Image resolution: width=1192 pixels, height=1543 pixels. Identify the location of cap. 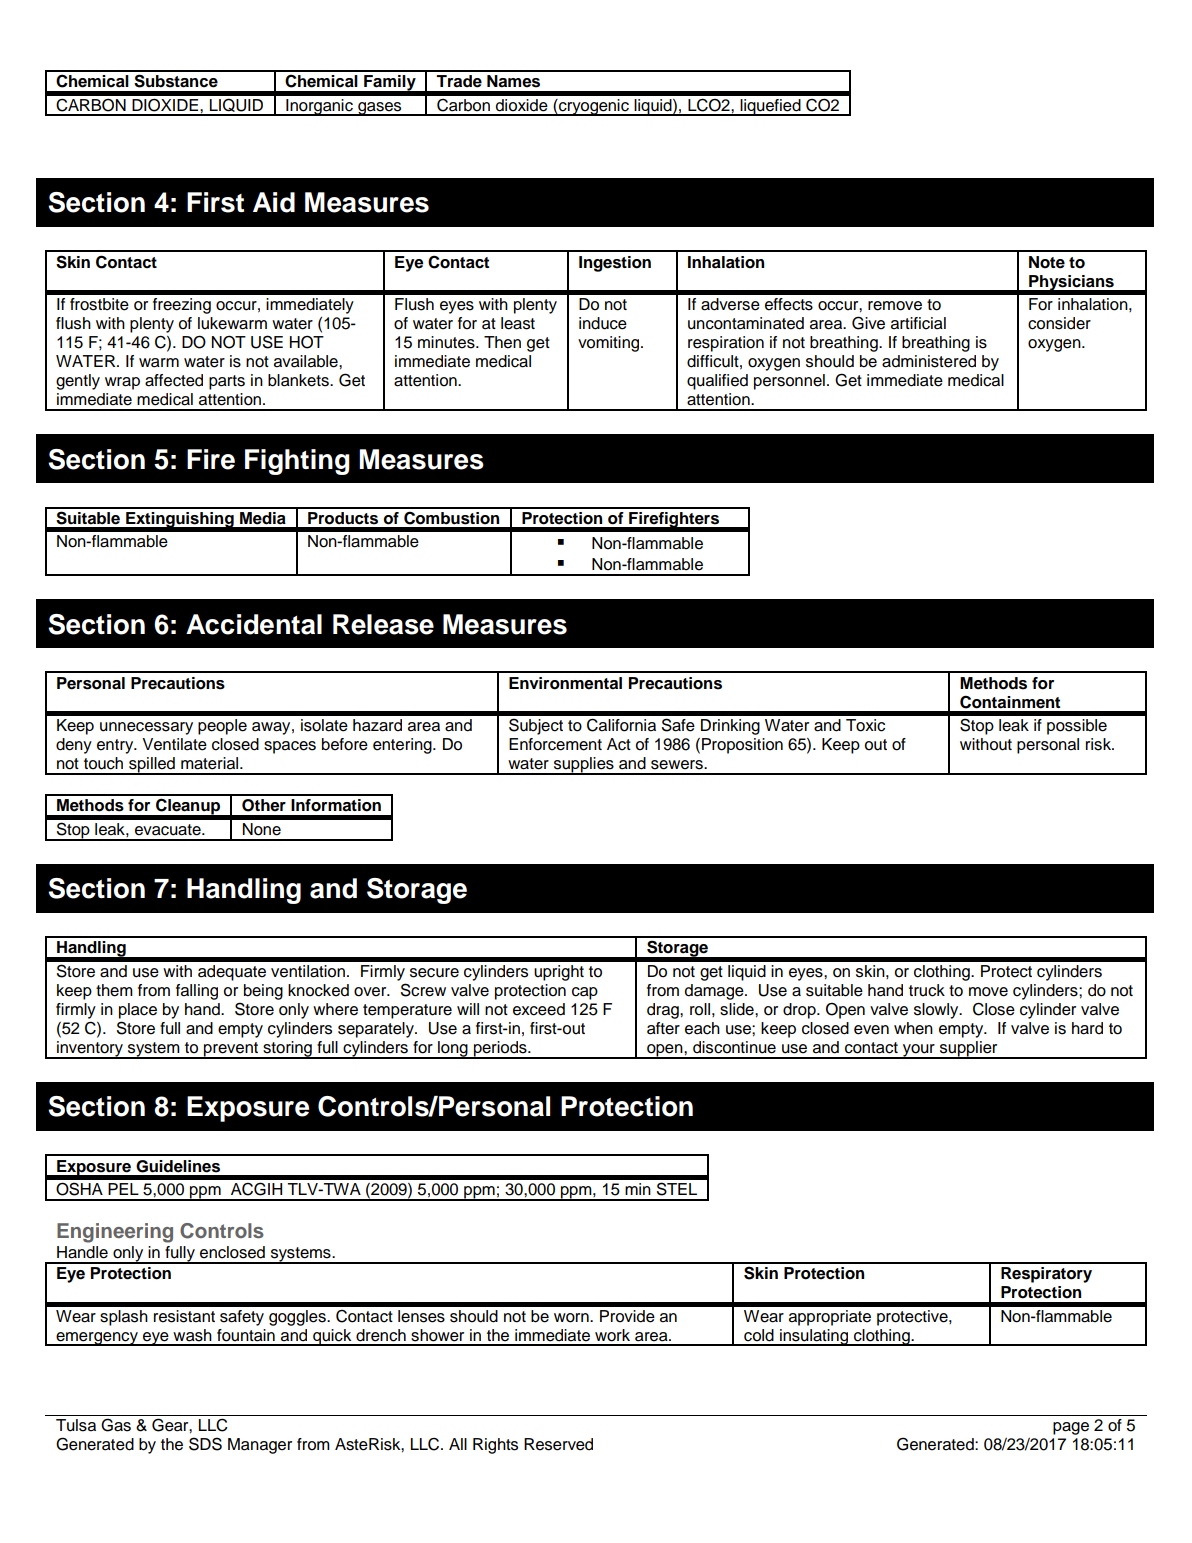
(585, 993).
